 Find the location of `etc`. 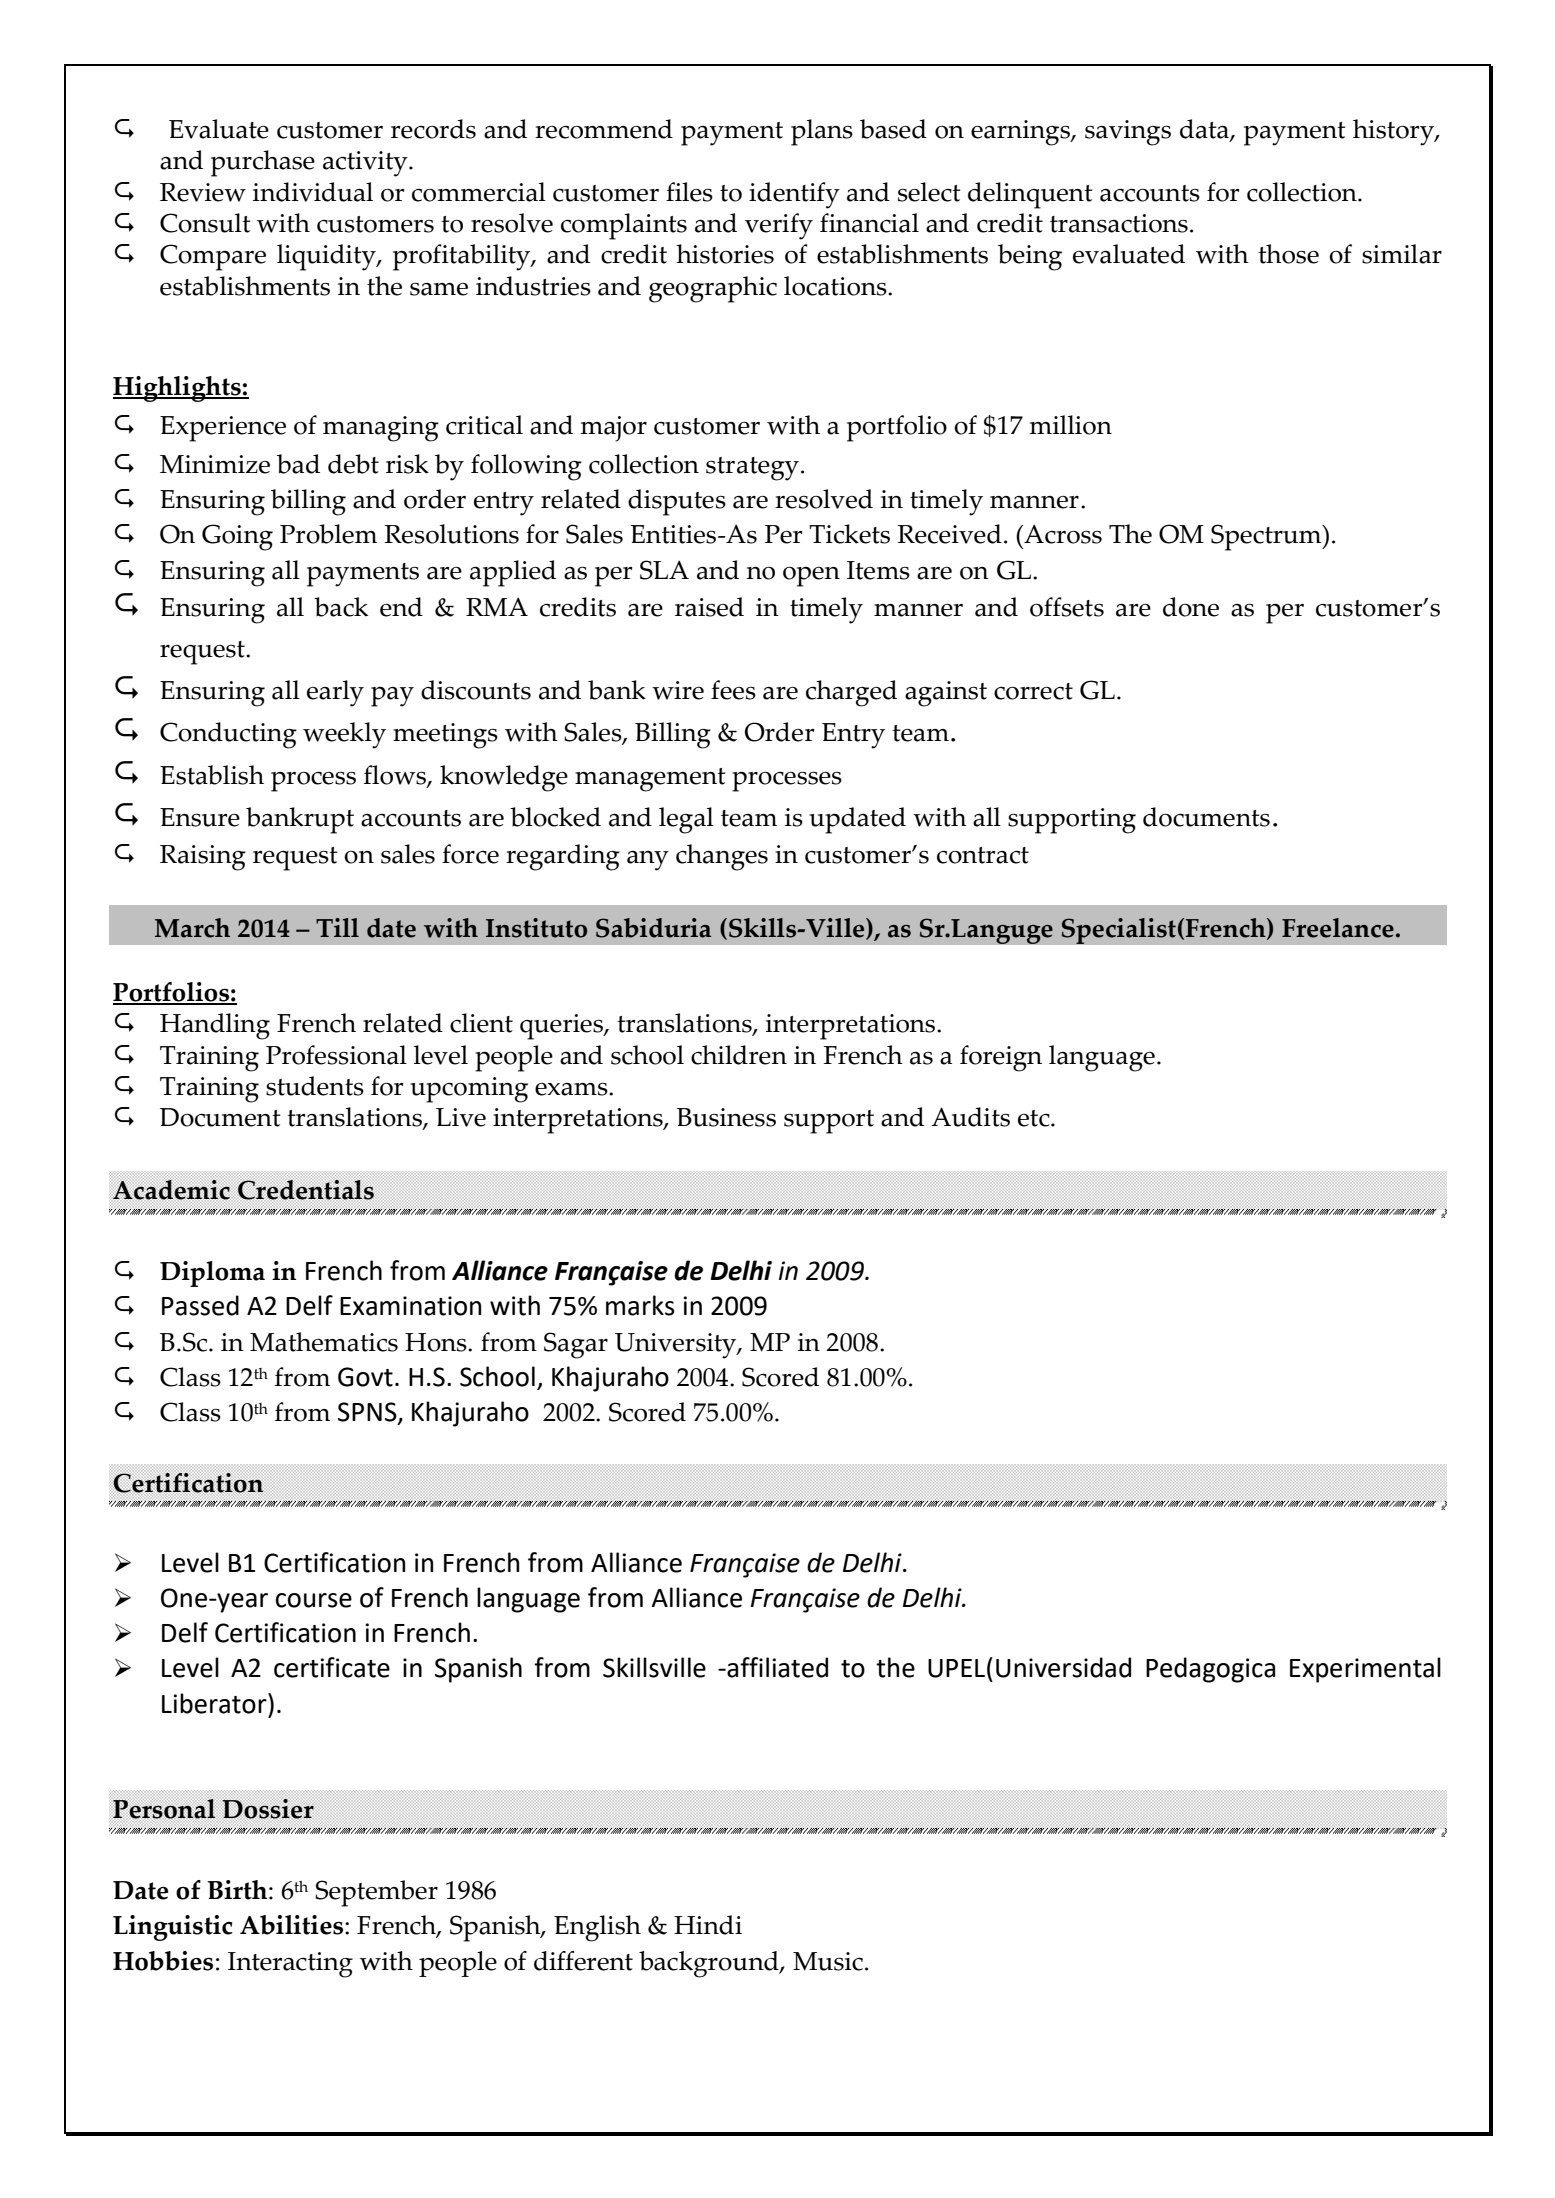

etc is located at coordinates (1035, 1118).
